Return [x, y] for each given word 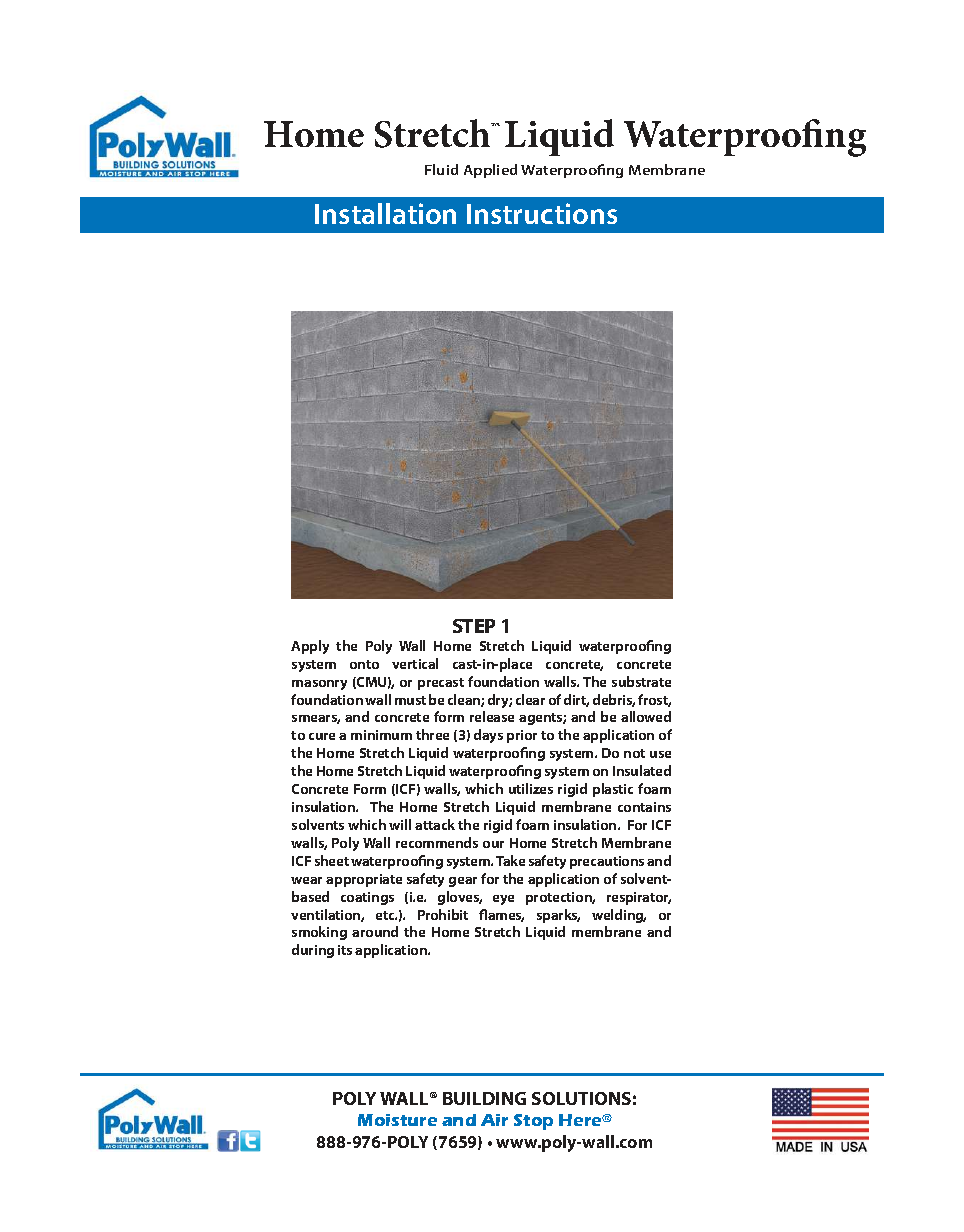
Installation [385, 213]
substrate [641, 681]
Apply [310, 647]
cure [322, 736]
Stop [533, 1122]
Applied [490, 171]
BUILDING [484, 1098]
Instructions [542, 213]
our [493, 844]
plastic [613, 790]
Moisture [397, 1120]
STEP [474, 626]
